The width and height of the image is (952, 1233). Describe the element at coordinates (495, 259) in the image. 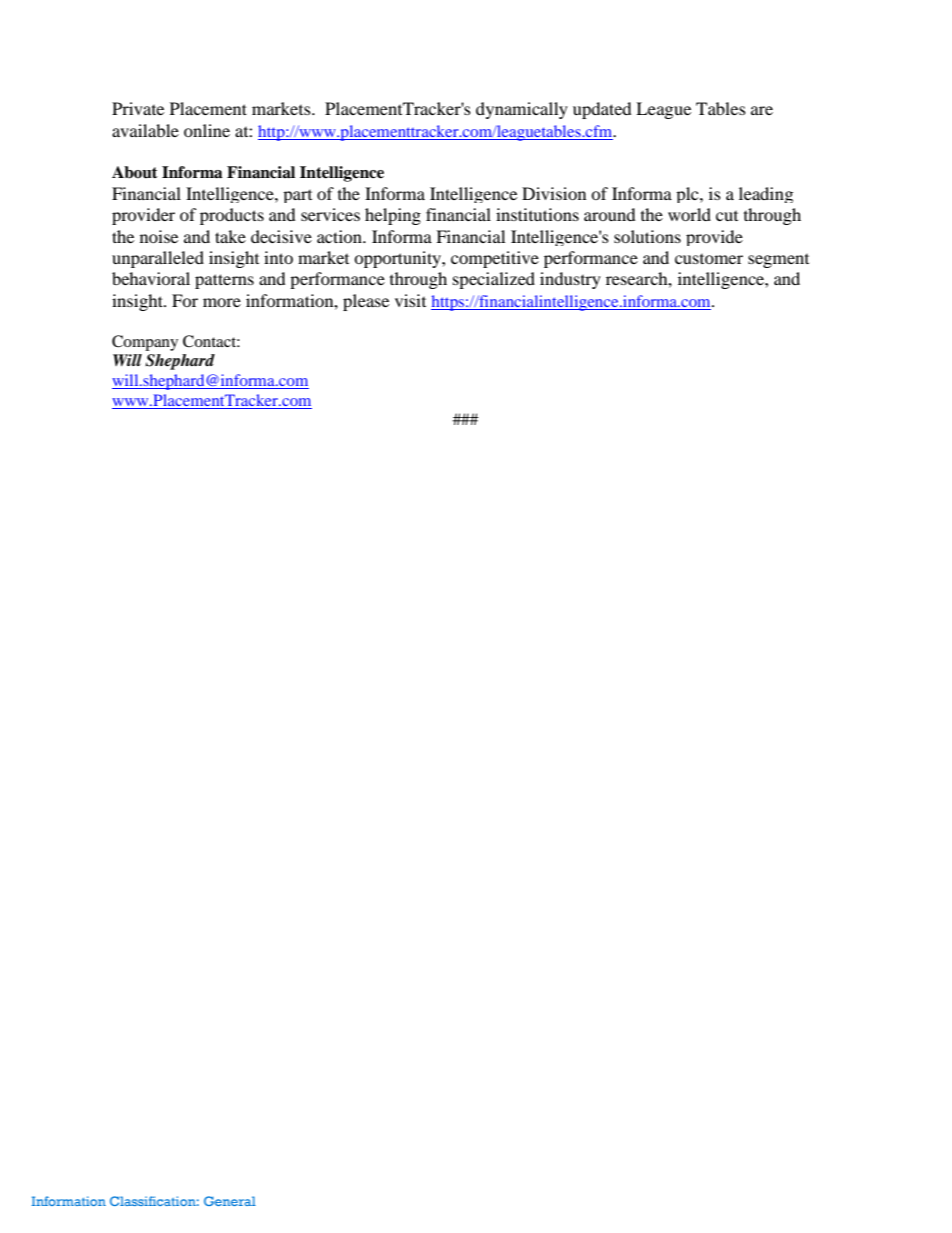

I see `competitive` at that location.
